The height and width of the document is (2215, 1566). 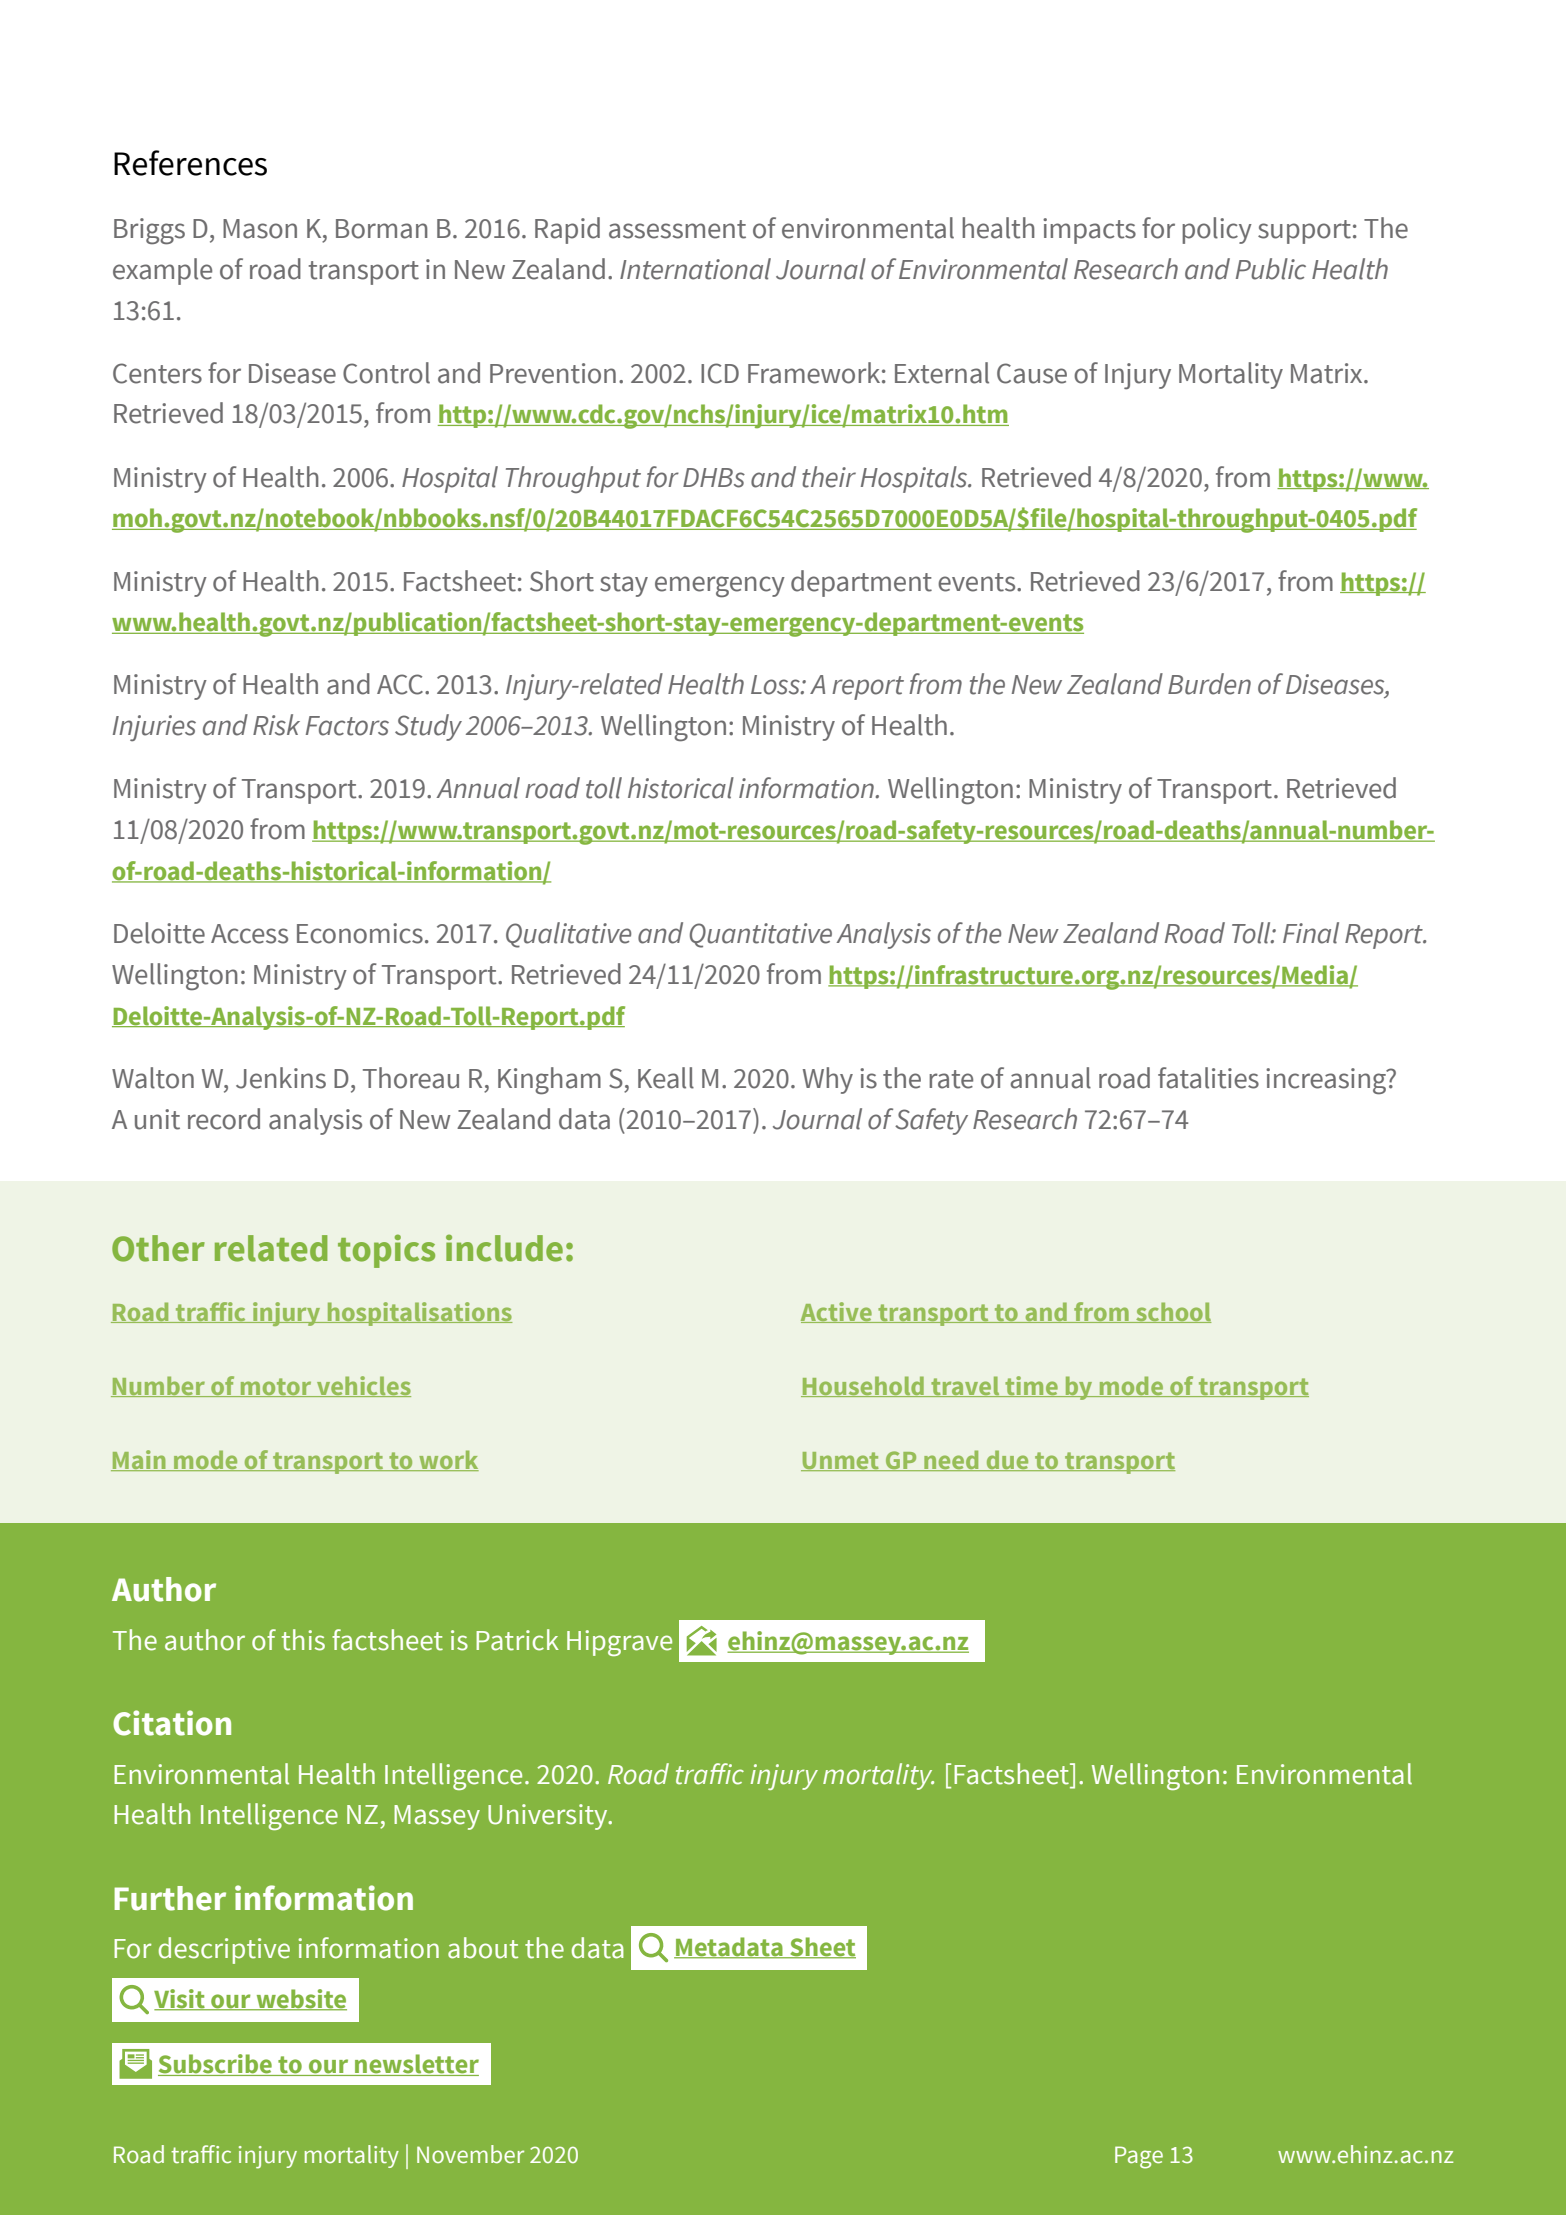 I want to click on Page, so click(x=1139, y=2157).
